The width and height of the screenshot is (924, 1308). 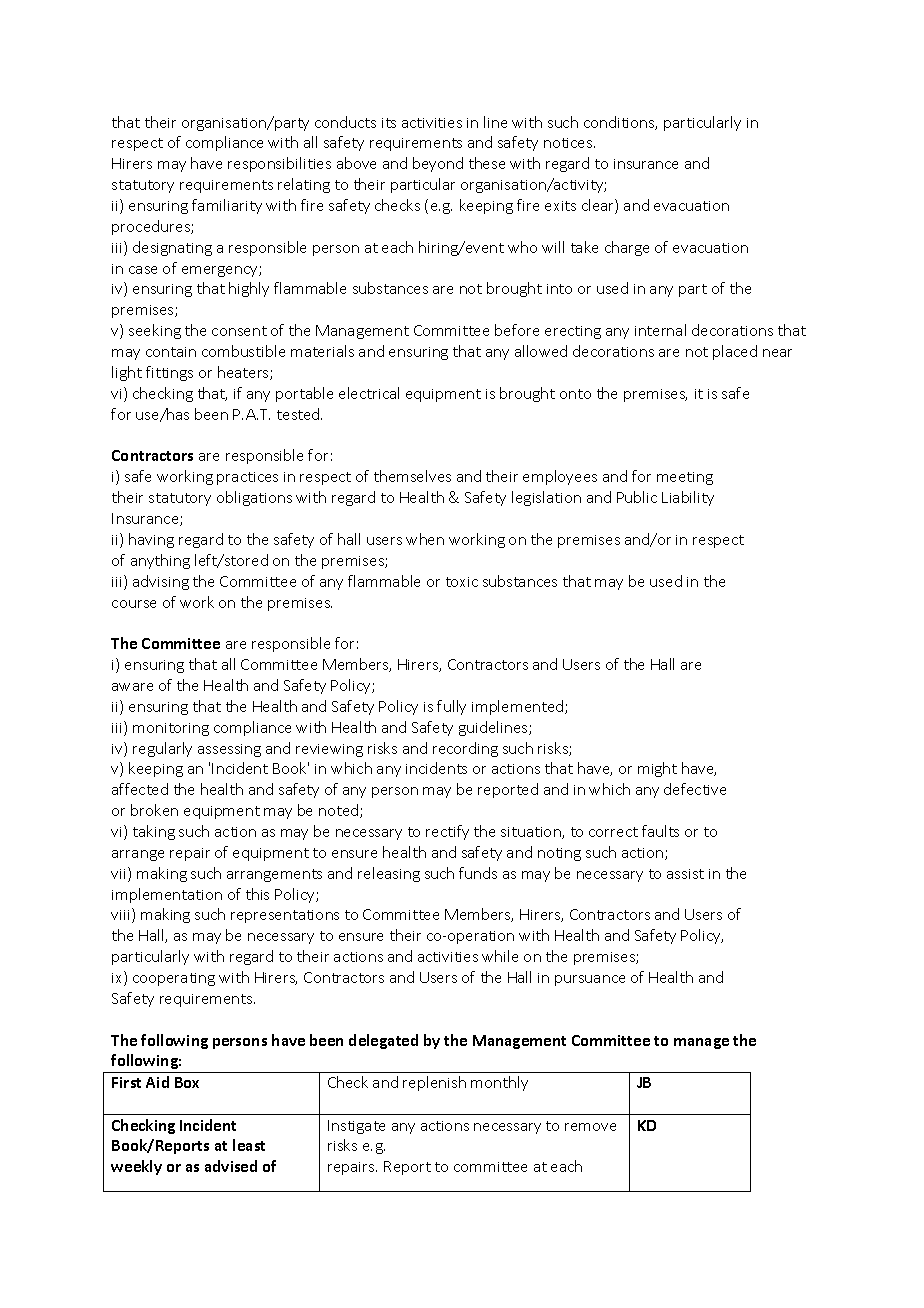 What do you see at coordinates (569, 143) in the screenshot?
I see `notices` at bounding box center [569, 143].
